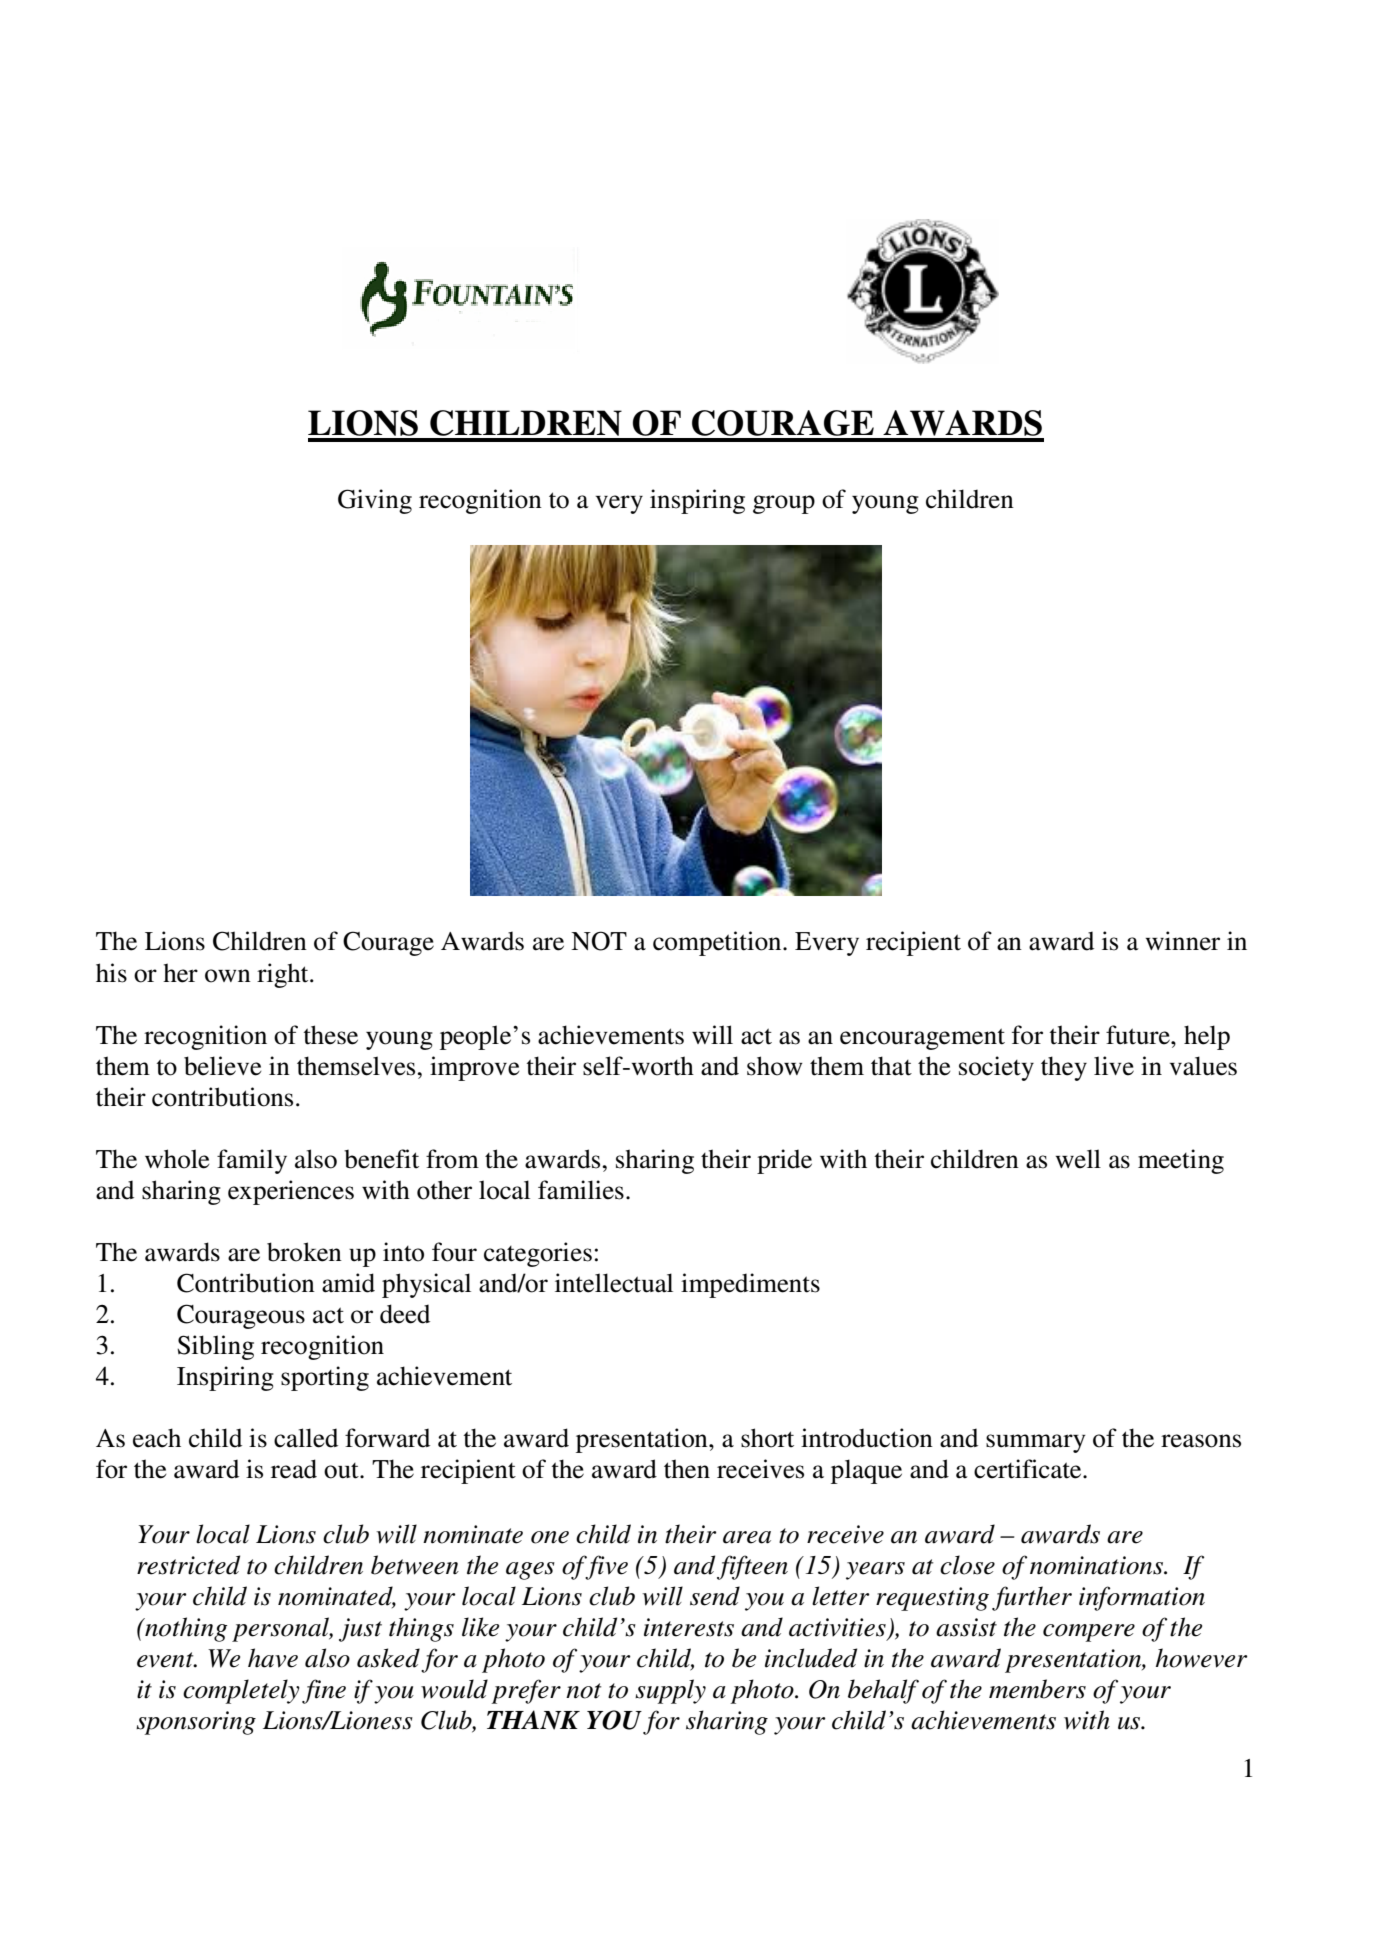  What do you see at coordinates (375, 501) in the document?
I see `Giving` at bounding box center [375, 501].
